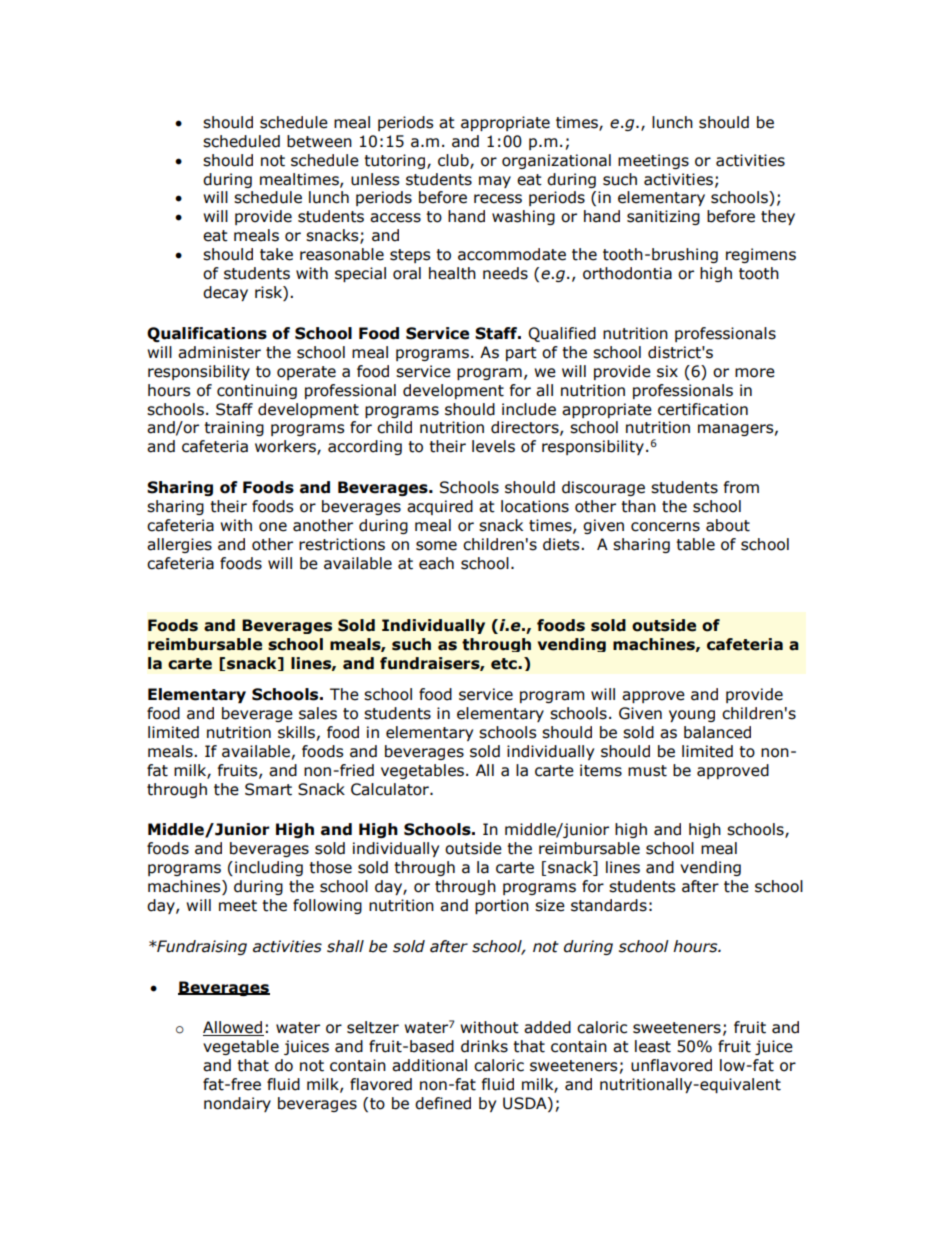  I want to click on certification, so click(703, 409).
